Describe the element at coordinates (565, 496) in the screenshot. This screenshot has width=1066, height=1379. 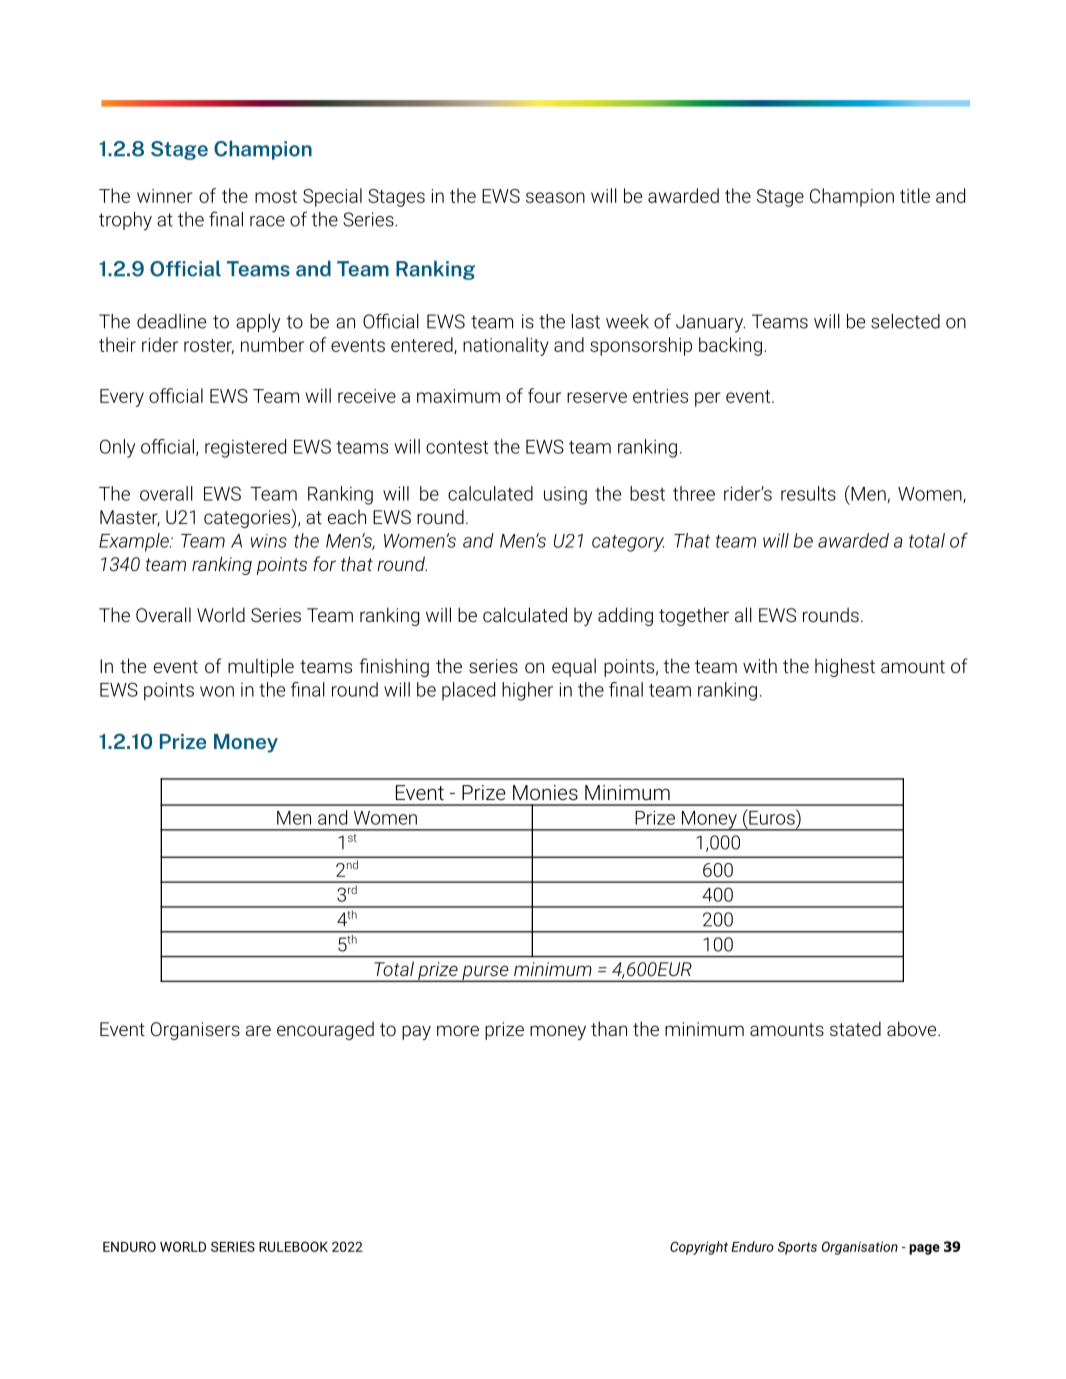
I see `using` at that location.
